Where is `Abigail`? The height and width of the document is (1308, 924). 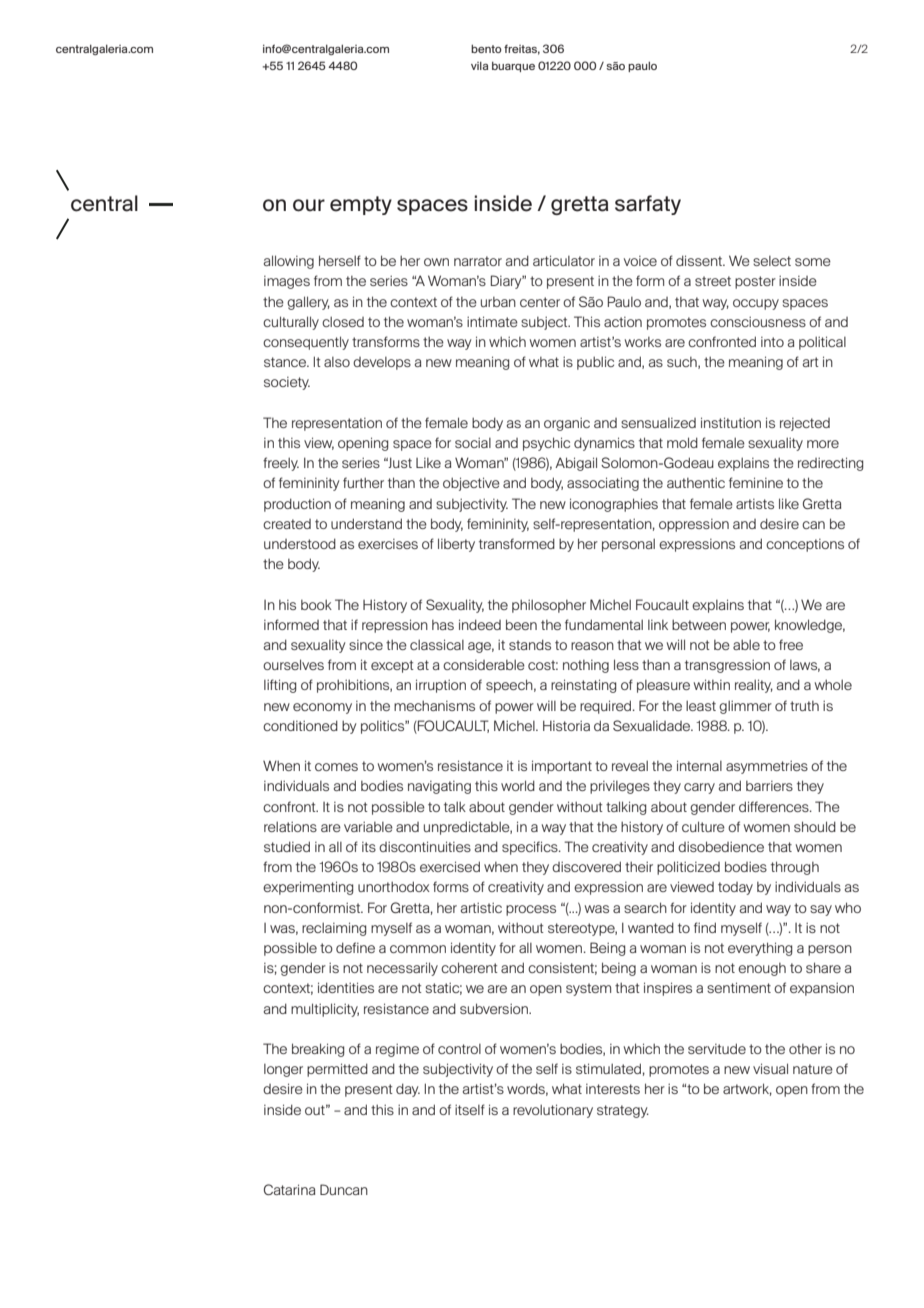
Abigail is located at coordinates (576, 464).
